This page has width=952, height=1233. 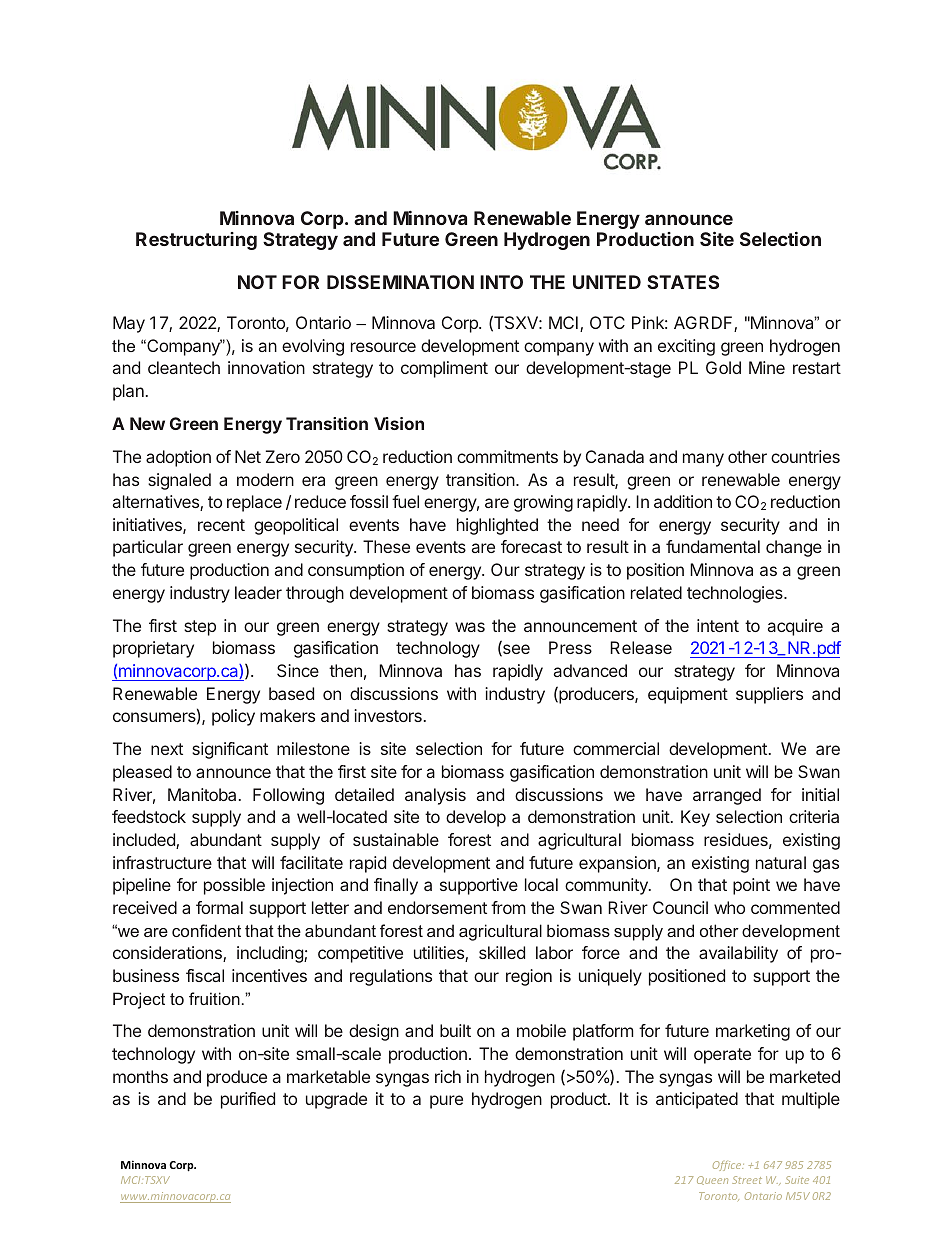 I want to click on Restructuring, so click(x=196, y=241).
